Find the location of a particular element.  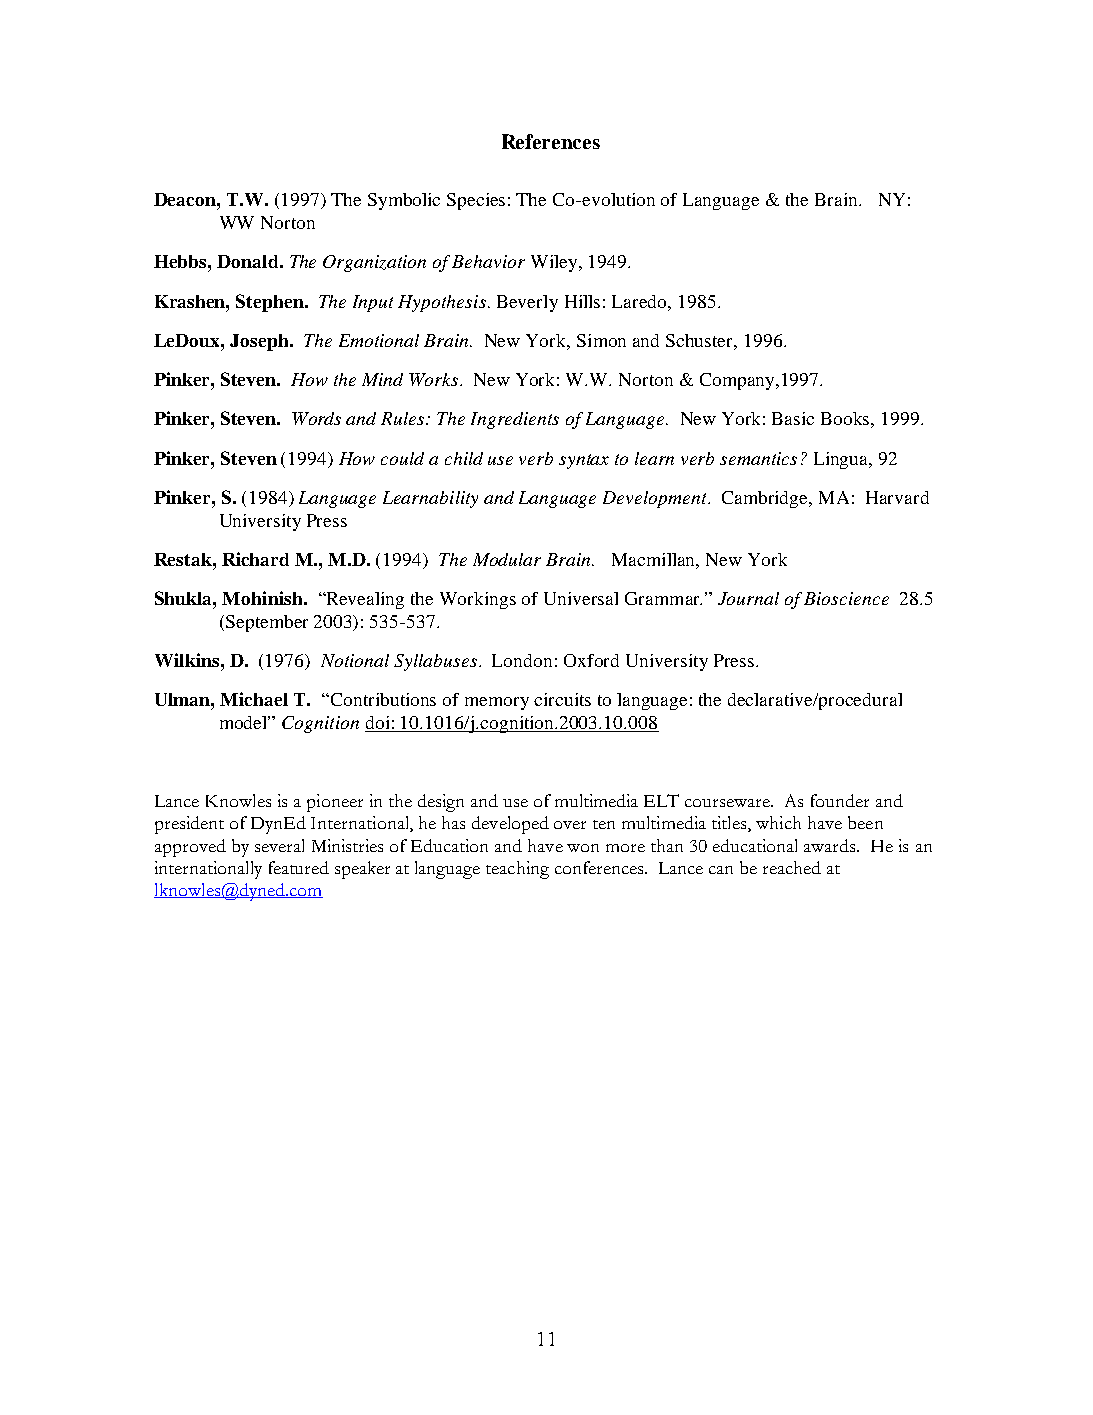

Cambridge is located at coordinates (766, 499).
